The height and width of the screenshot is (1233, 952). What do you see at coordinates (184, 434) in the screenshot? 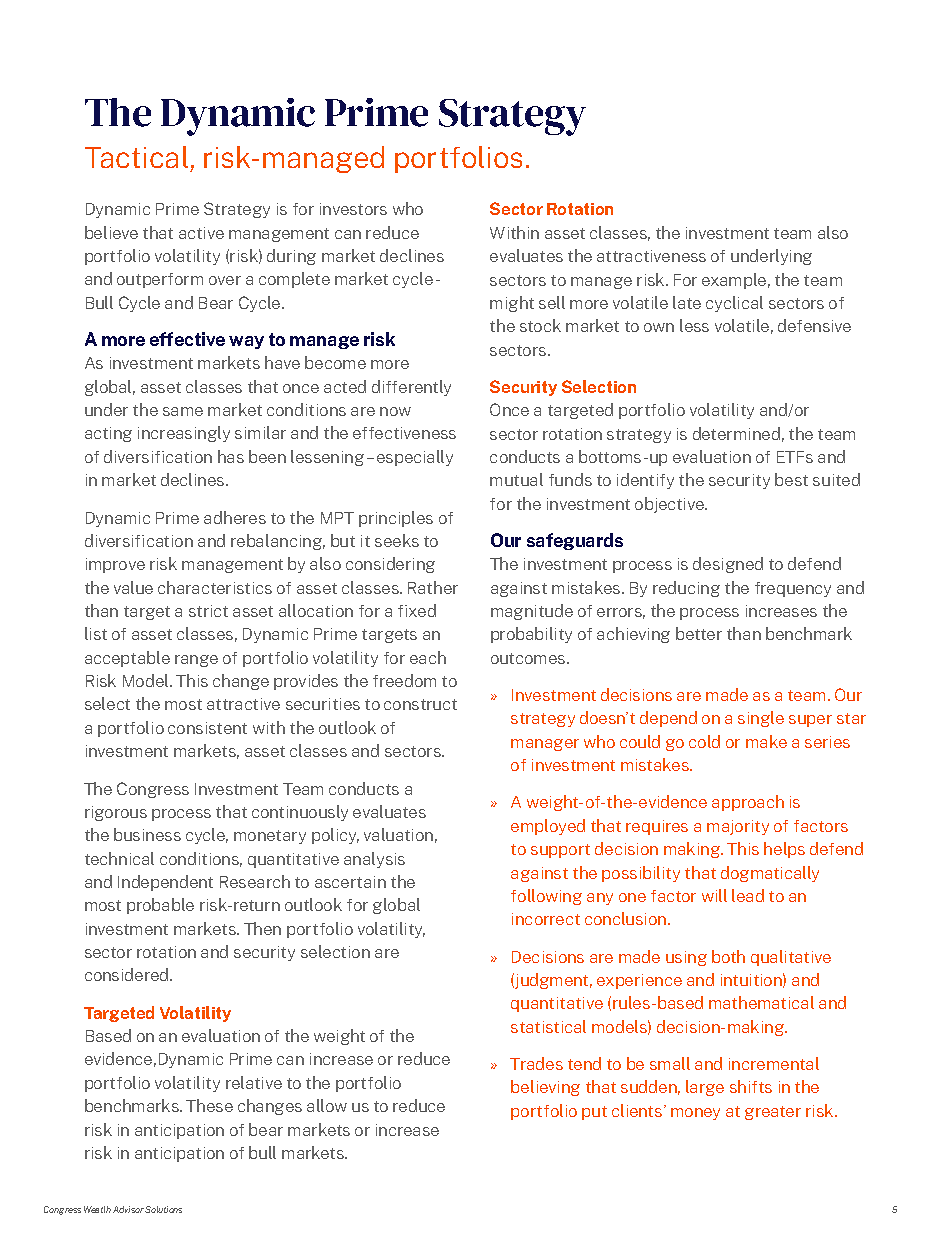
I see `increasingly` at bounding box center [184, 434].
